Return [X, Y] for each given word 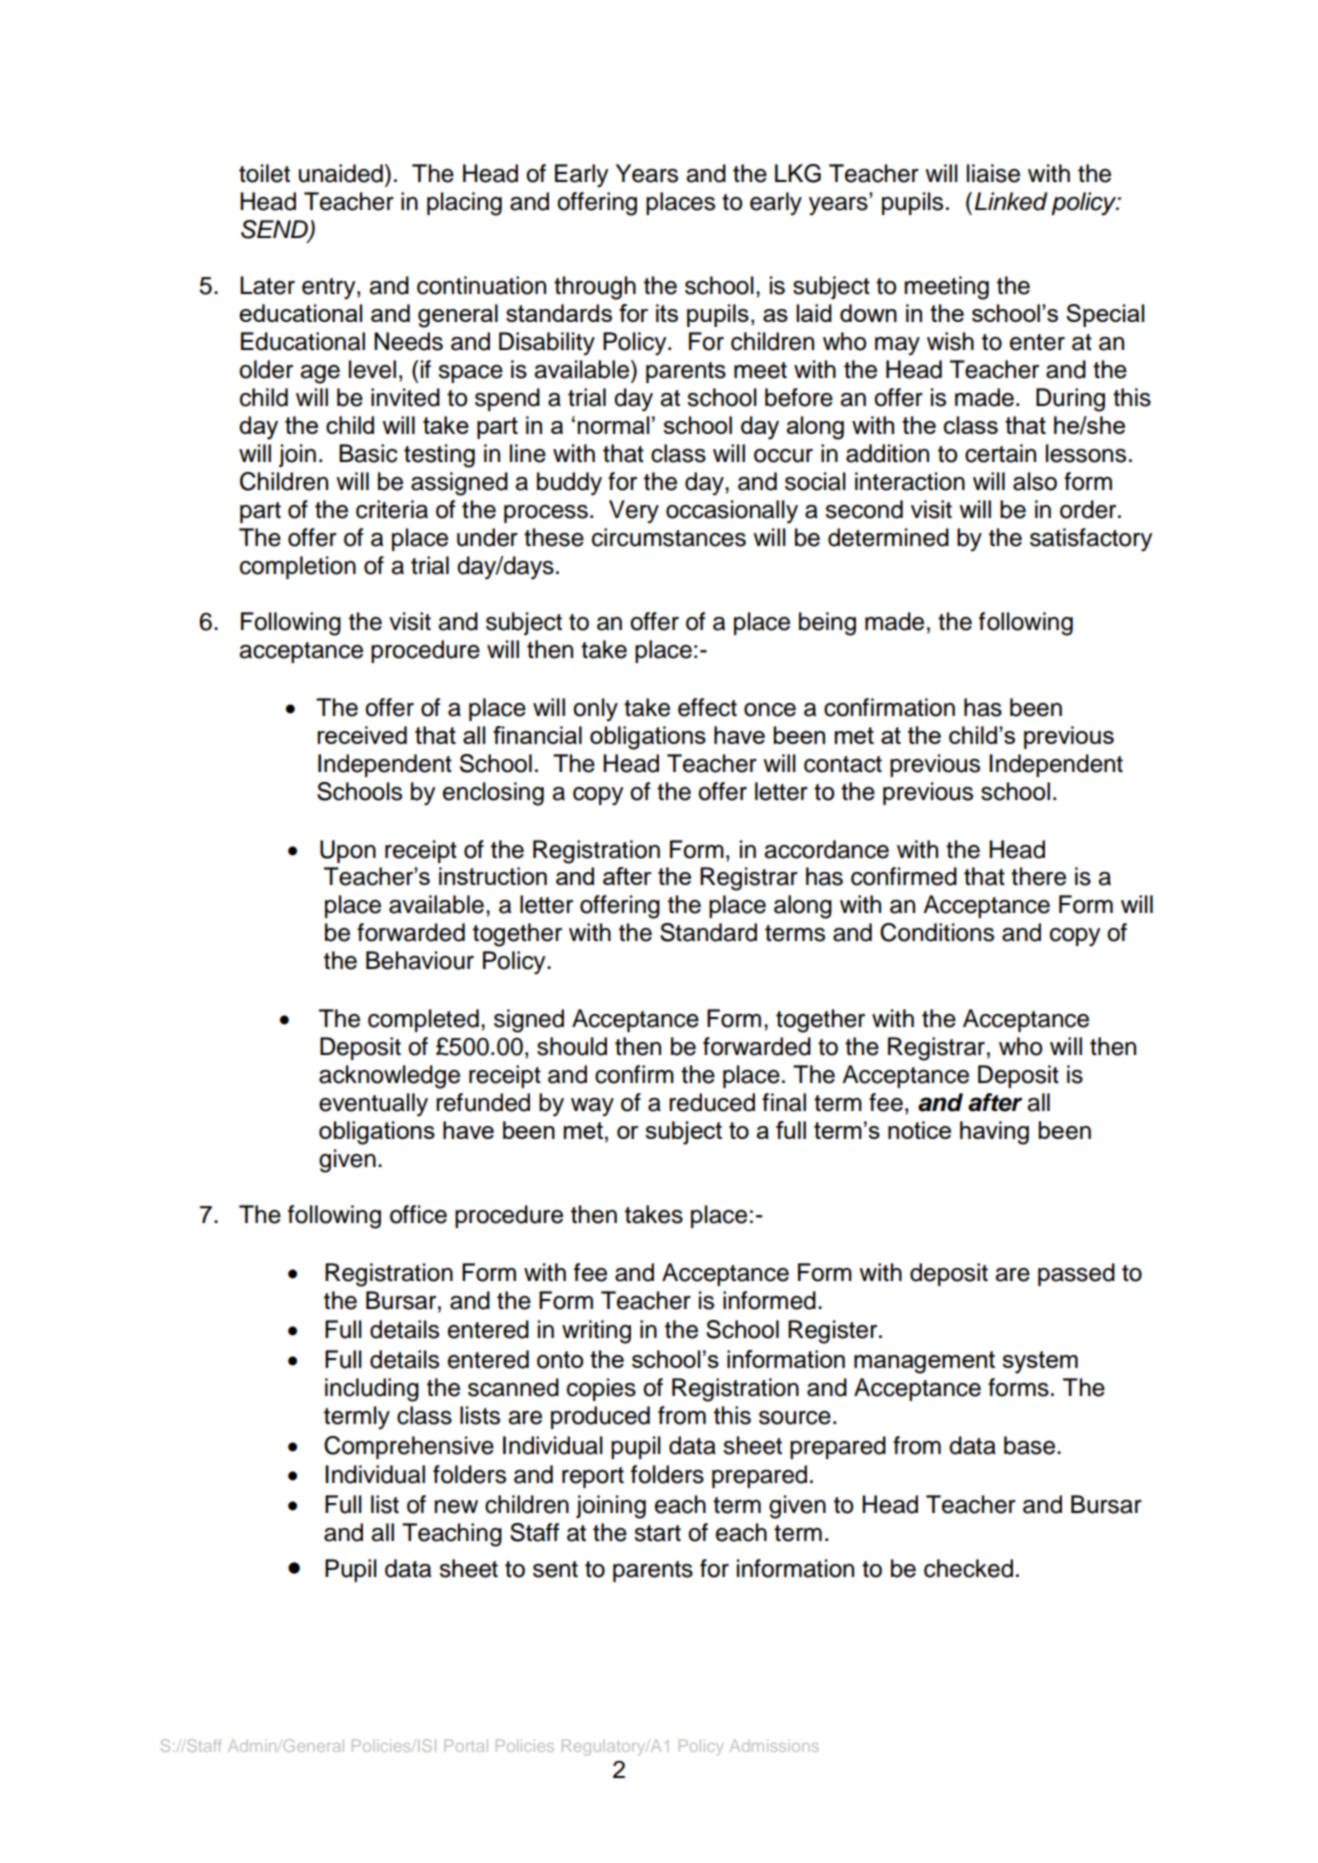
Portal [466, 1745]
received [362, 735]
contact [843, 764]
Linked [1011, 201]
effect [707, 707]
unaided [341, 173]
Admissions [774, 1745]
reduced [712, 1102]
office [418, 1214]
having [994, 1133]
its [667, 313]
